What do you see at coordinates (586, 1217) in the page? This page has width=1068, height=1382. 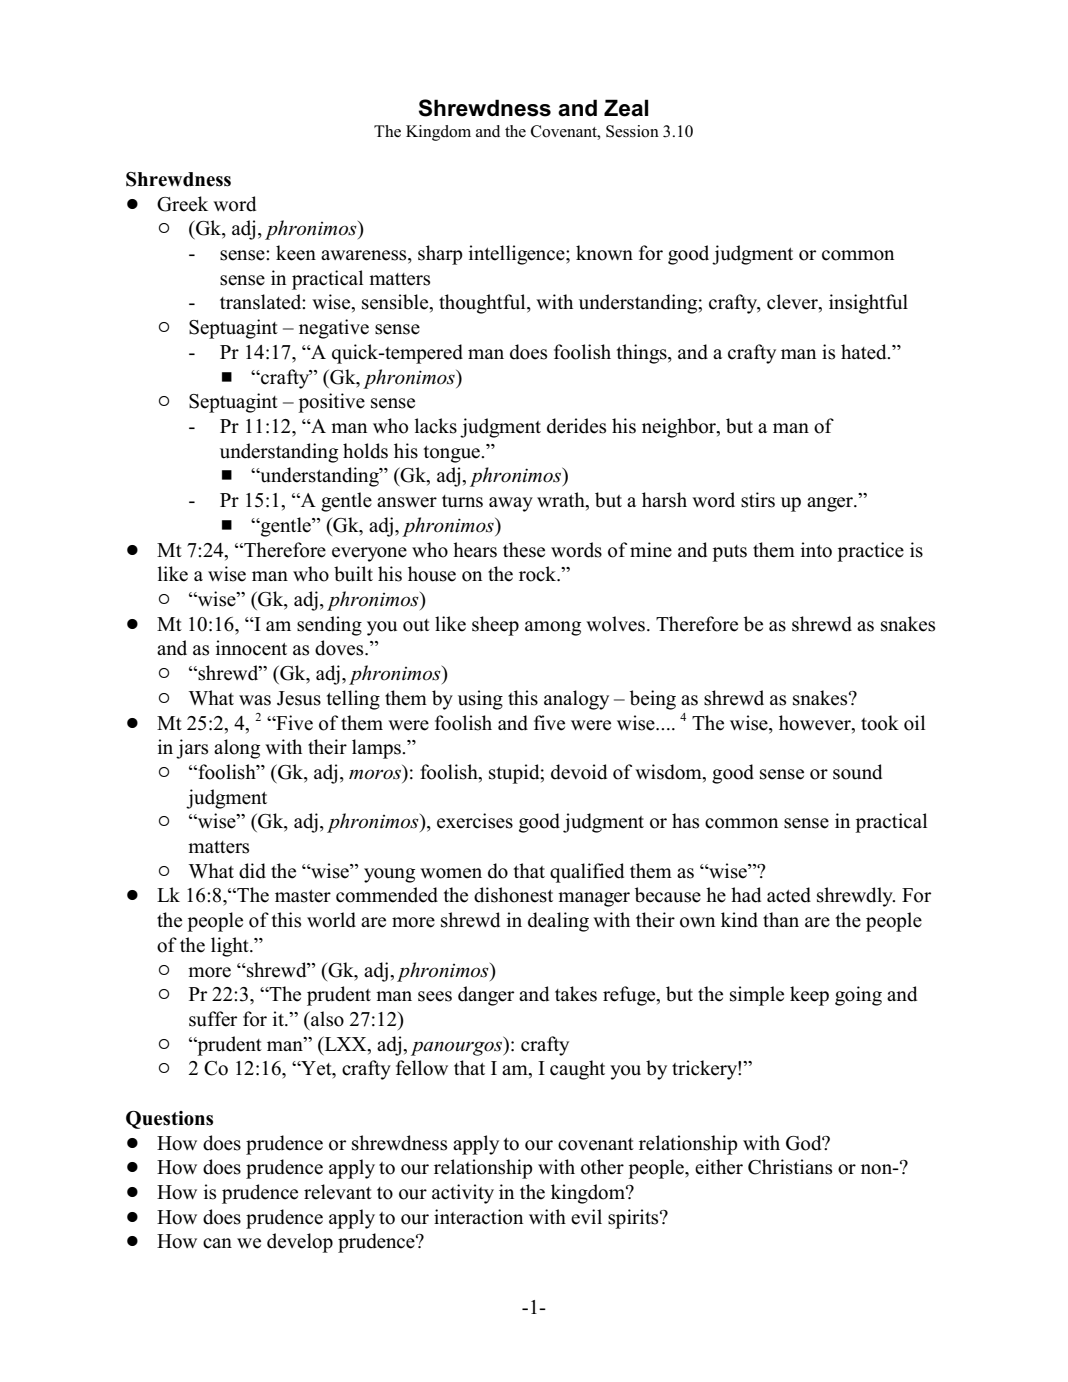 I see `evil` at bounding box center [586, 1217].
